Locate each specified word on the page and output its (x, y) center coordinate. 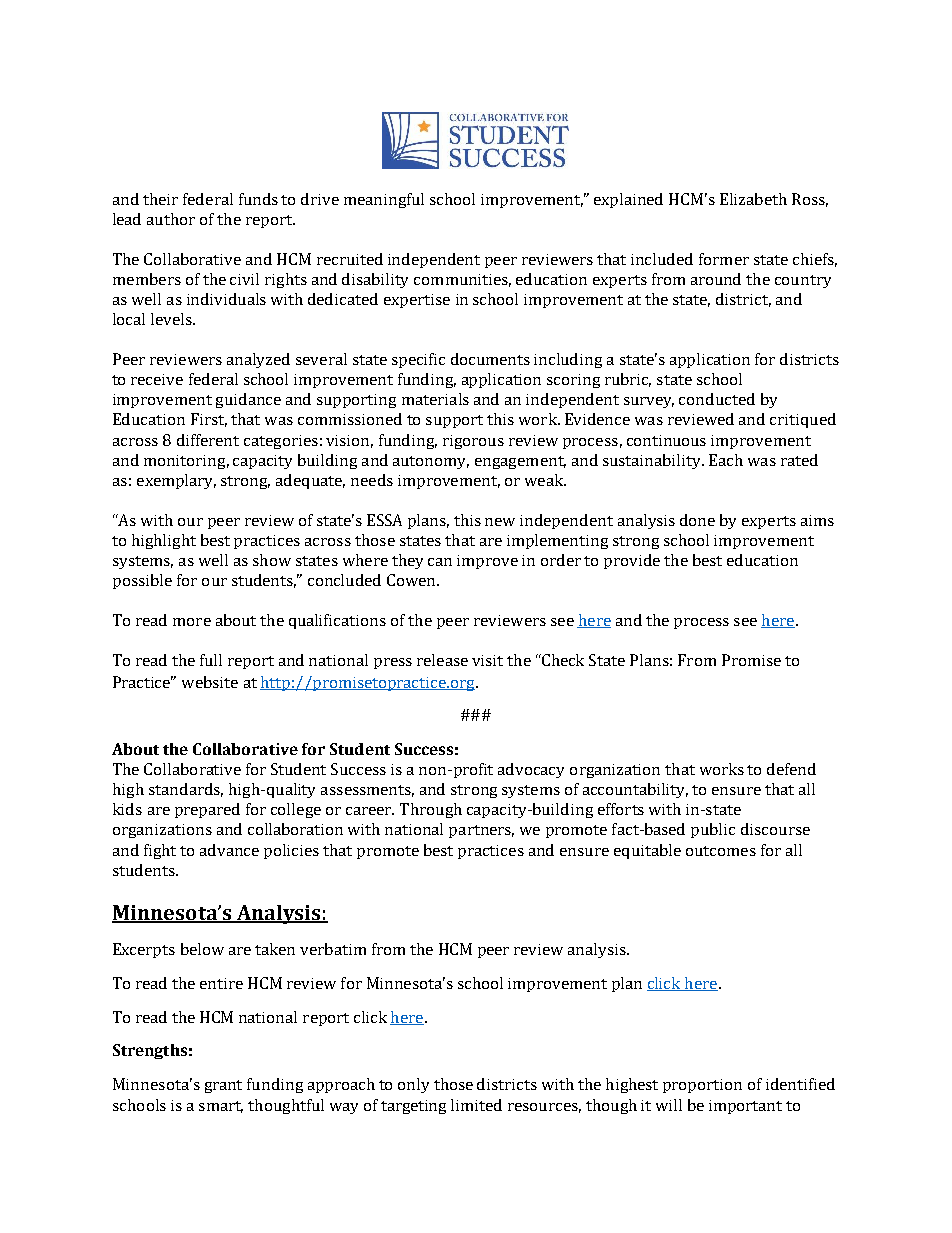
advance (229, 850)
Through (431, 810)
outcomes (721, 851)
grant (223, 1086)
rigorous (473, 442)
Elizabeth (753, 199)
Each (726, 460)
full (211, 660)
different (208, 440)
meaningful (384, 200)
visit (487, 660)
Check (562, 660)
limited (476, 1105)
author (171, 219)
